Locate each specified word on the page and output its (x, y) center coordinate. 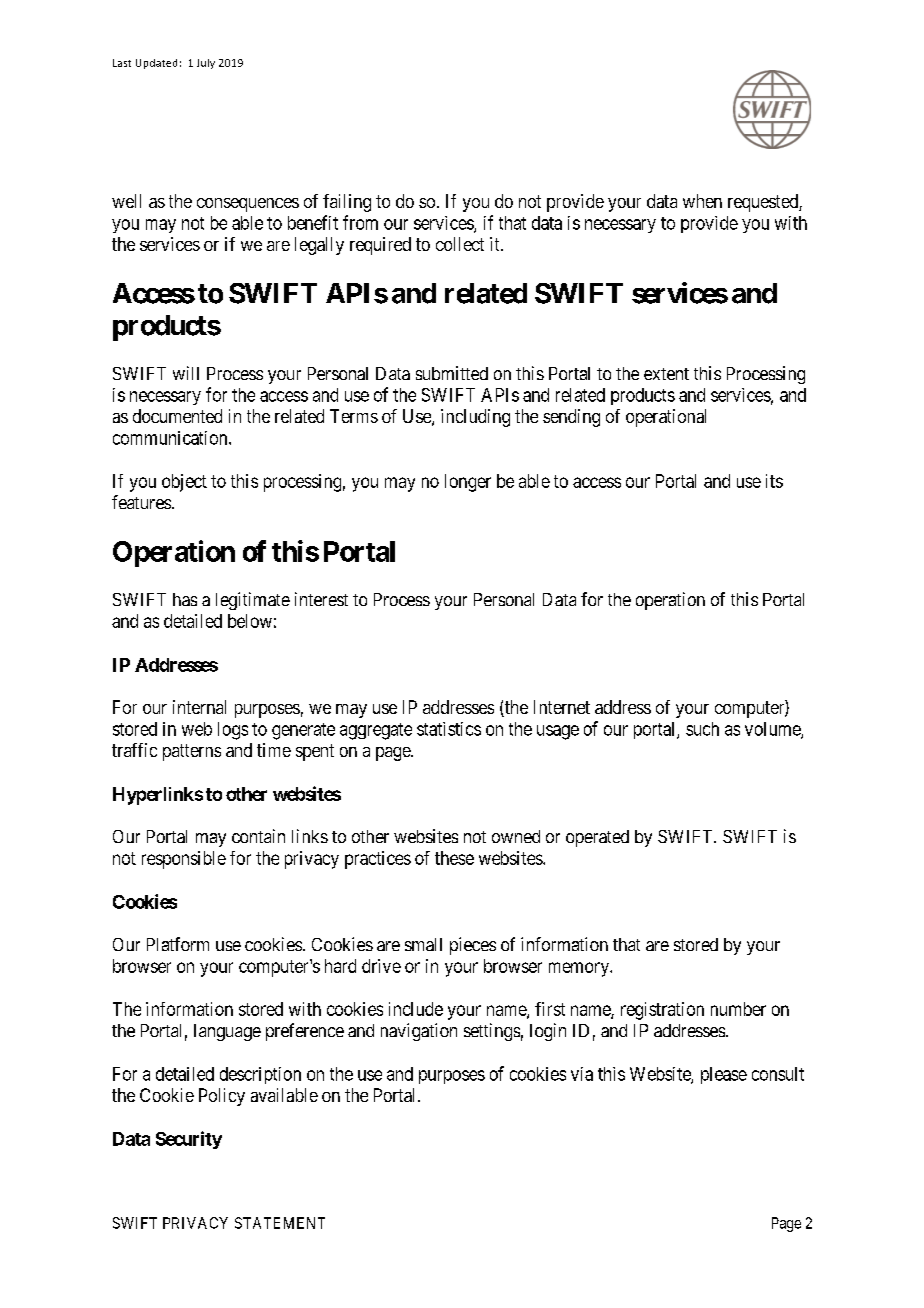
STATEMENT (280, 1223)
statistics (449, 729)
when (702, 201)
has (185, 599)
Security (189, 1140)
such (702, 729)
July (206, 64)
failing (347, 203)
